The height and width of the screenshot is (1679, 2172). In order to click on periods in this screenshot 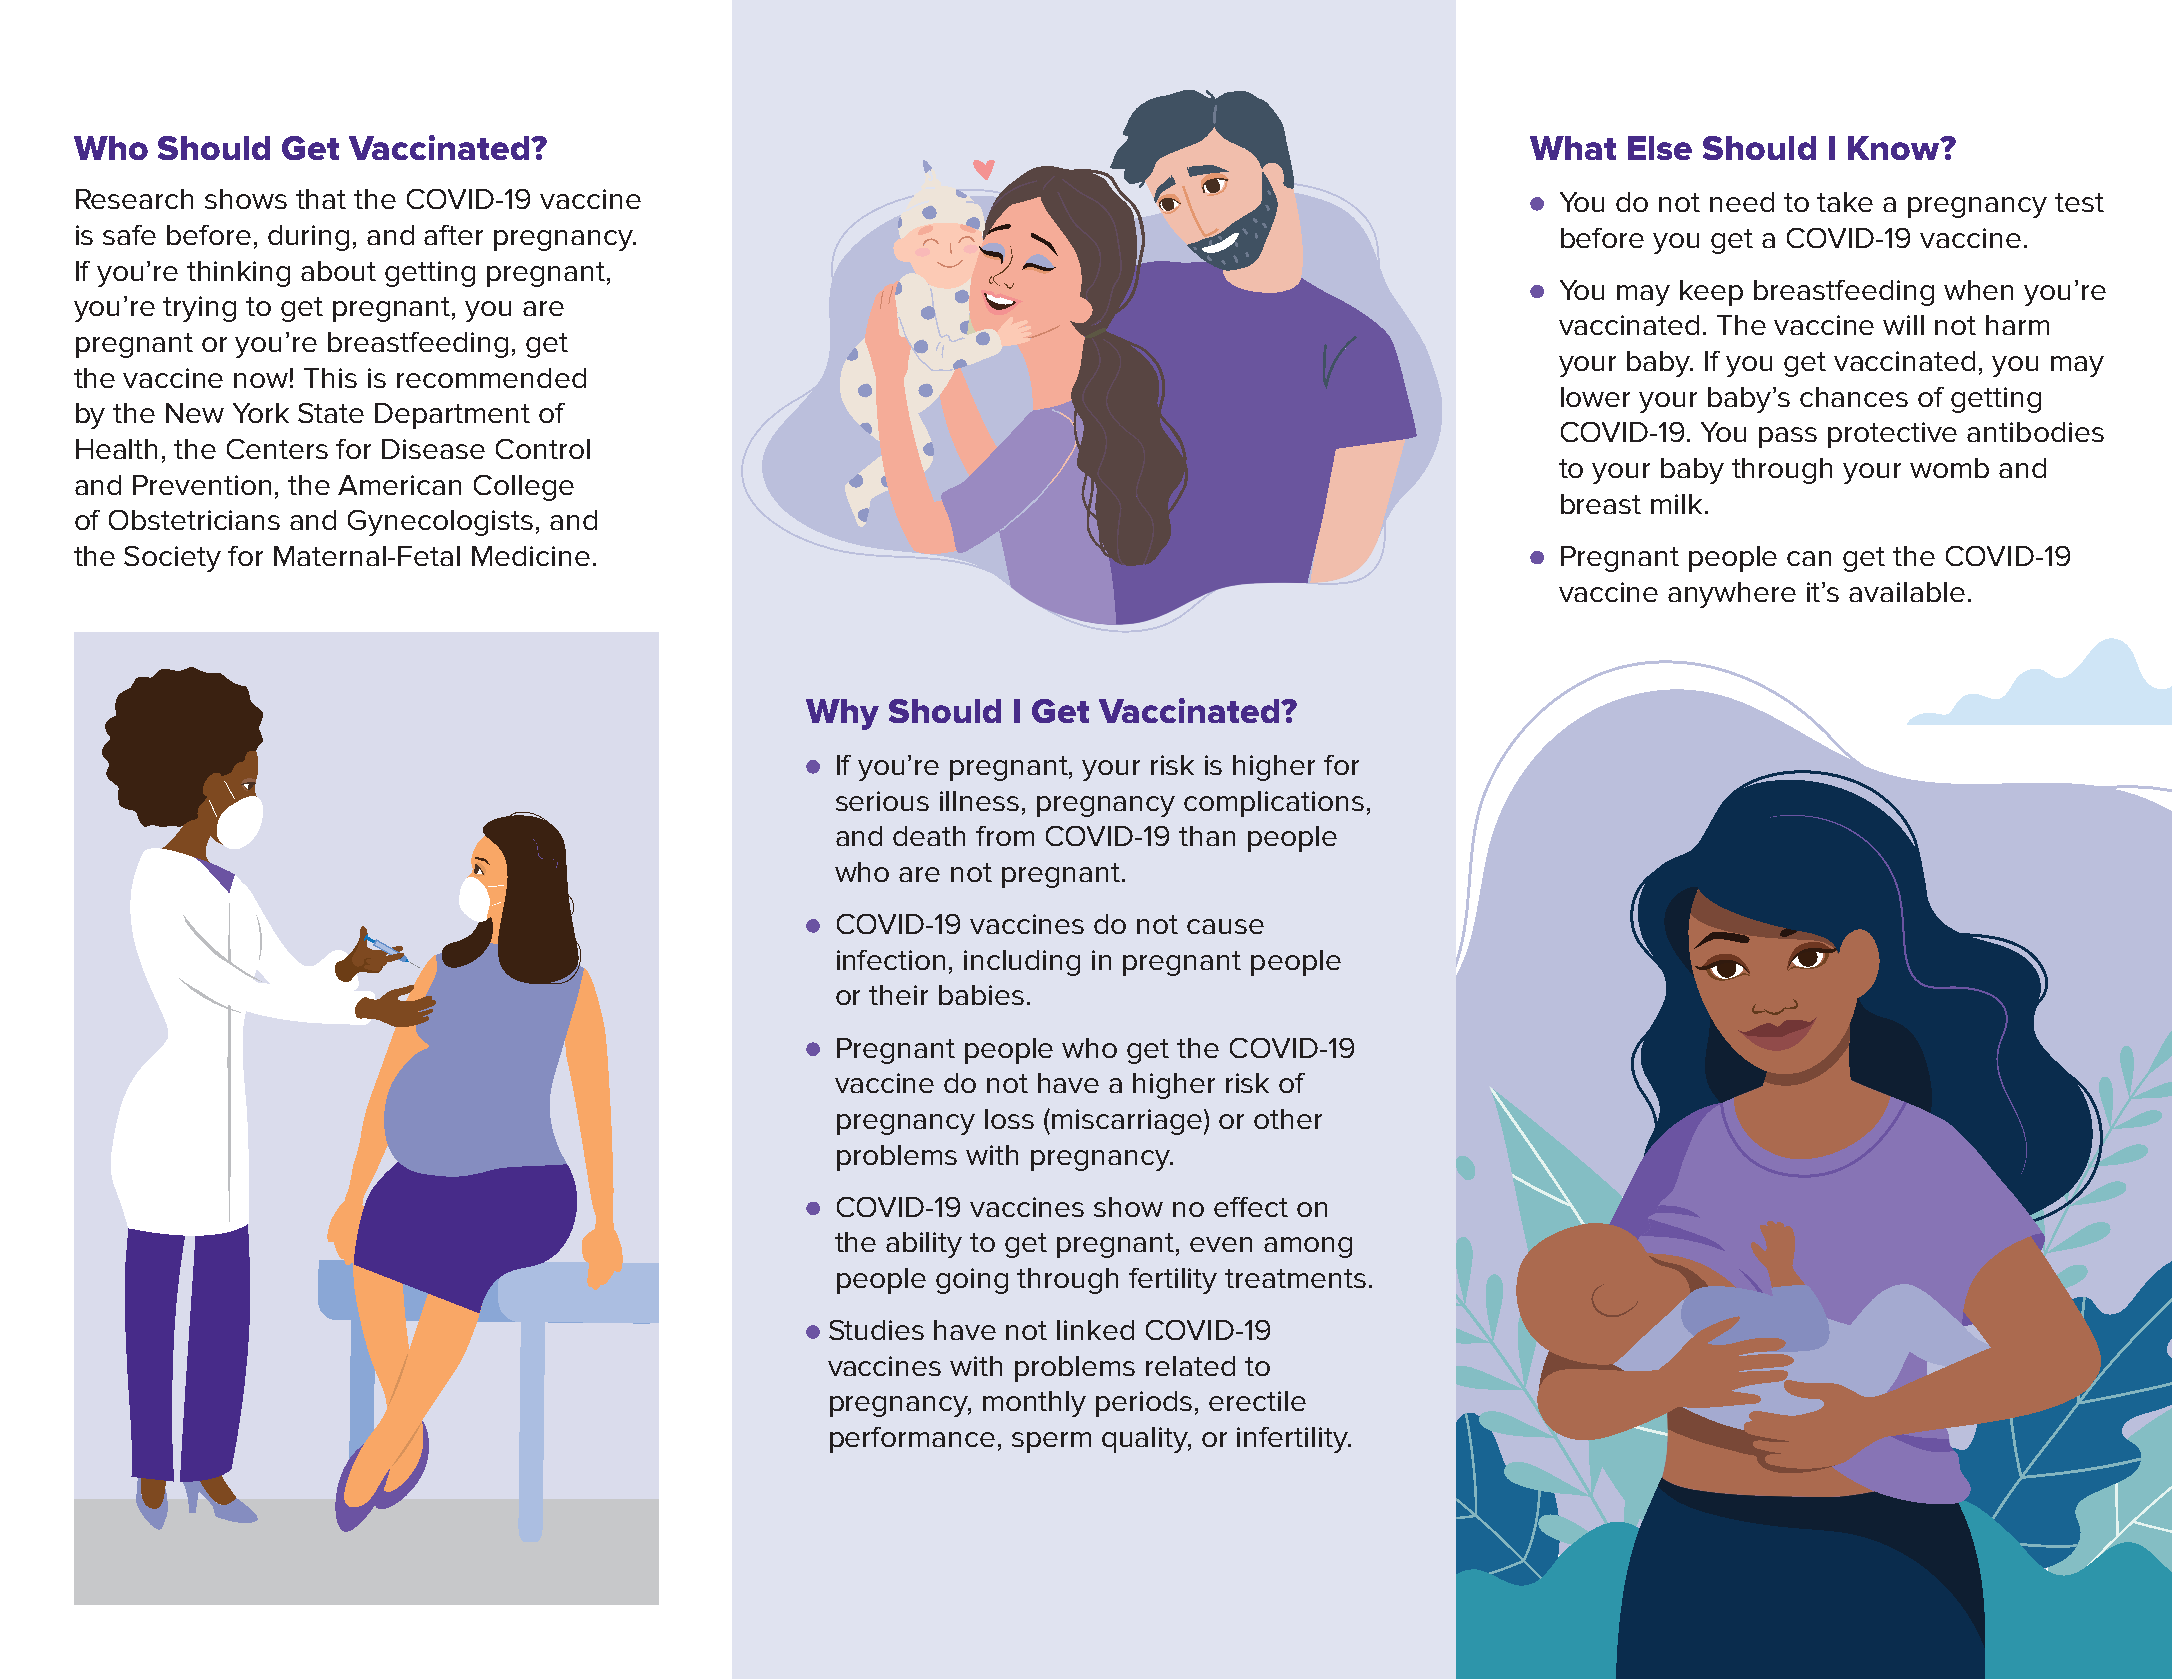, I will do `click(1144, 1404)`.
